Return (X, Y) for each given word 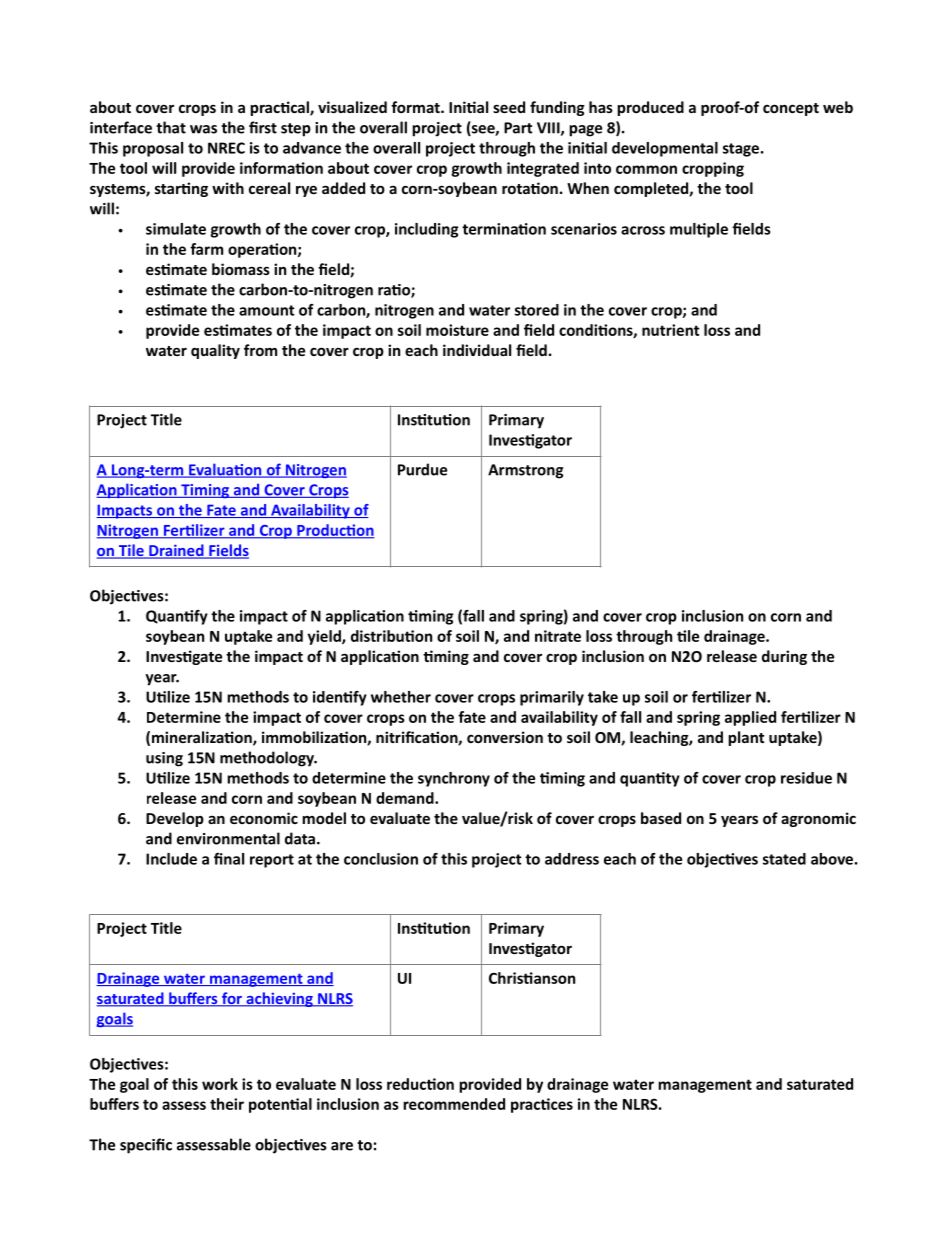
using (164, 759)
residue (806, 778)
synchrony (454, 779)
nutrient (670, 330)
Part (518, 128)
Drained (176, 551)
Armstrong (525, 471)
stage (741, 150)
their (227, 1104)
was (203, 129)
